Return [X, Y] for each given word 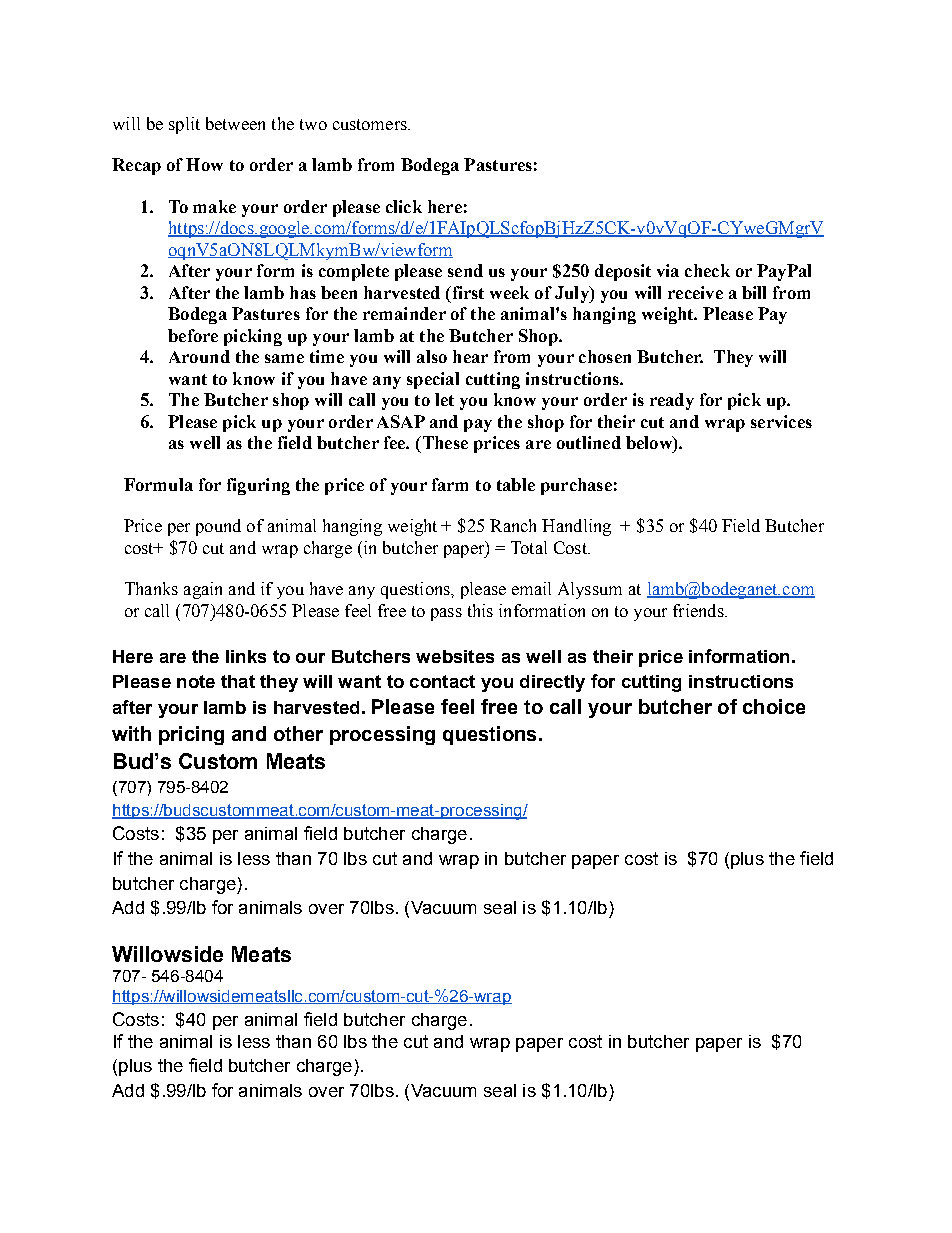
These [444, 442]
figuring [258, 486]
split [184, 125]
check [707, 270]
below [650, 442]
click [404, 206]
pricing [191, 735]
